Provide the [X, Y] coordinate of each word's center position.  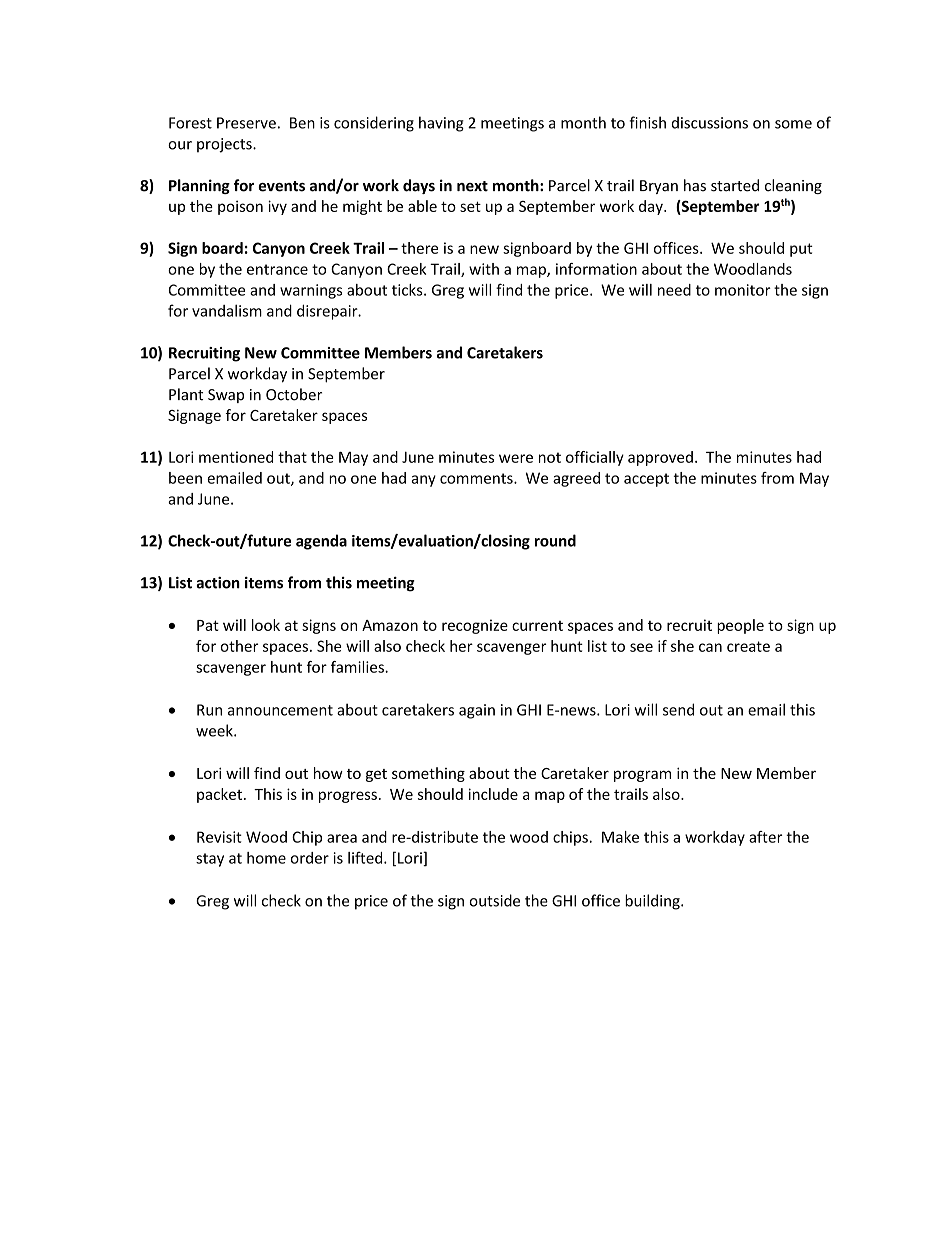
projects [225, 145]
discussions [709, 122]
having [441, 124]
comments [477, 478]
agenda [321, 542]
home [266, 858]
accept [646, 480]
